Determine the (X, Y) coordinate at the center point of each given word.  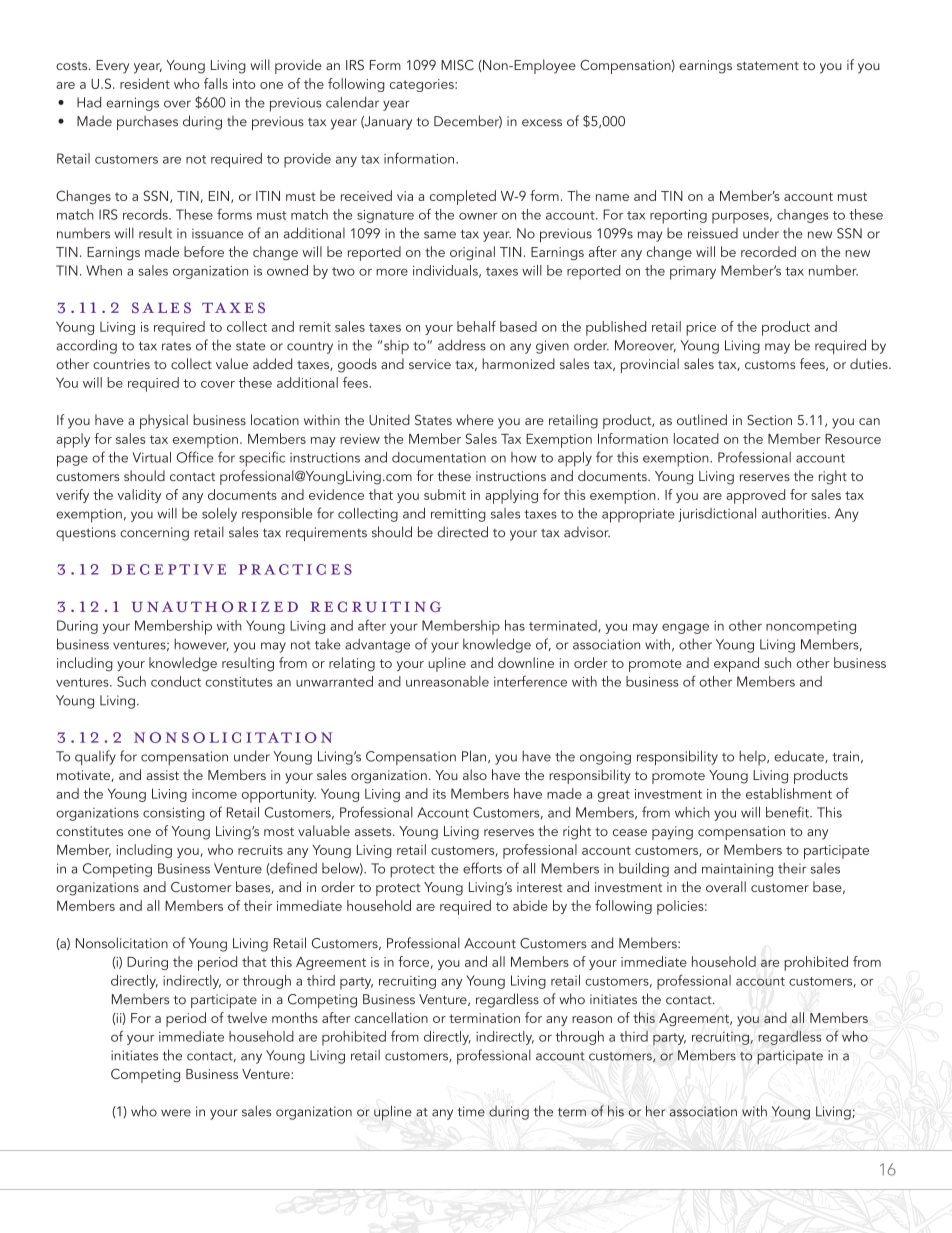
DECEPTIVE (168, 569)
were (176, 1113)
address (462, 345)
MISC (457, 65)
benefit (788, 812)
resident (145, 83)
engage (685, 629)
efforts (482, 868)
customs (770, 364)
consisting (174, 814)
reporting (678, 217)
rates (176, 346)
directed (462, 532)
